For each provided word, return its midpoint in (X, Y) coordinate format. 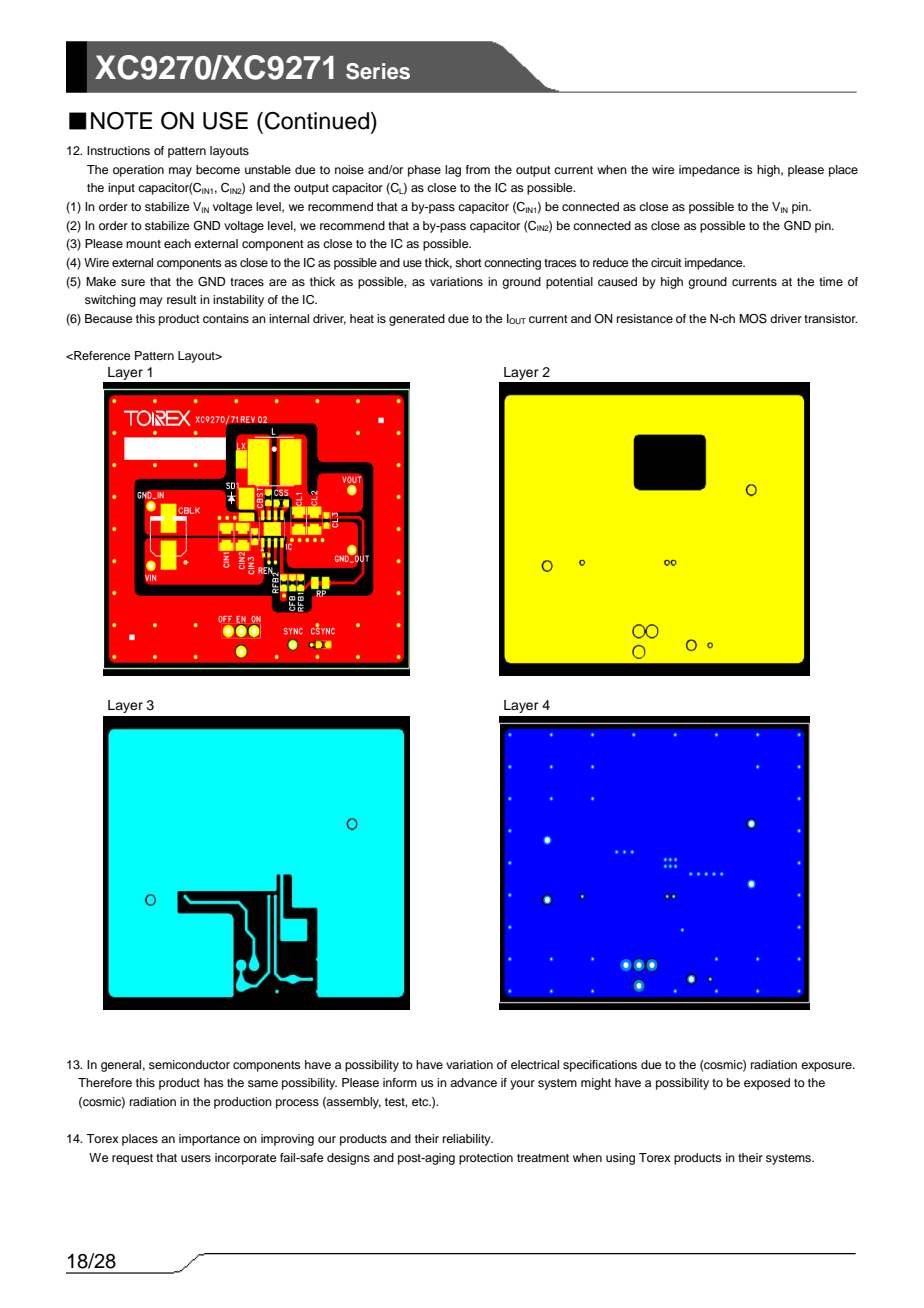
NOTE (121, 121)
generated (417, 320)
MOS (753, 319)
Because (108, 318)
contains (226, 318)
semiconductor (189, 1064)
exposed (767, 1084)
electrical (535, 1064)
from (478, 169)
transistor (830, 318)
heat (362, 318)
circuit (666, 262)
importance (209, 1140)
